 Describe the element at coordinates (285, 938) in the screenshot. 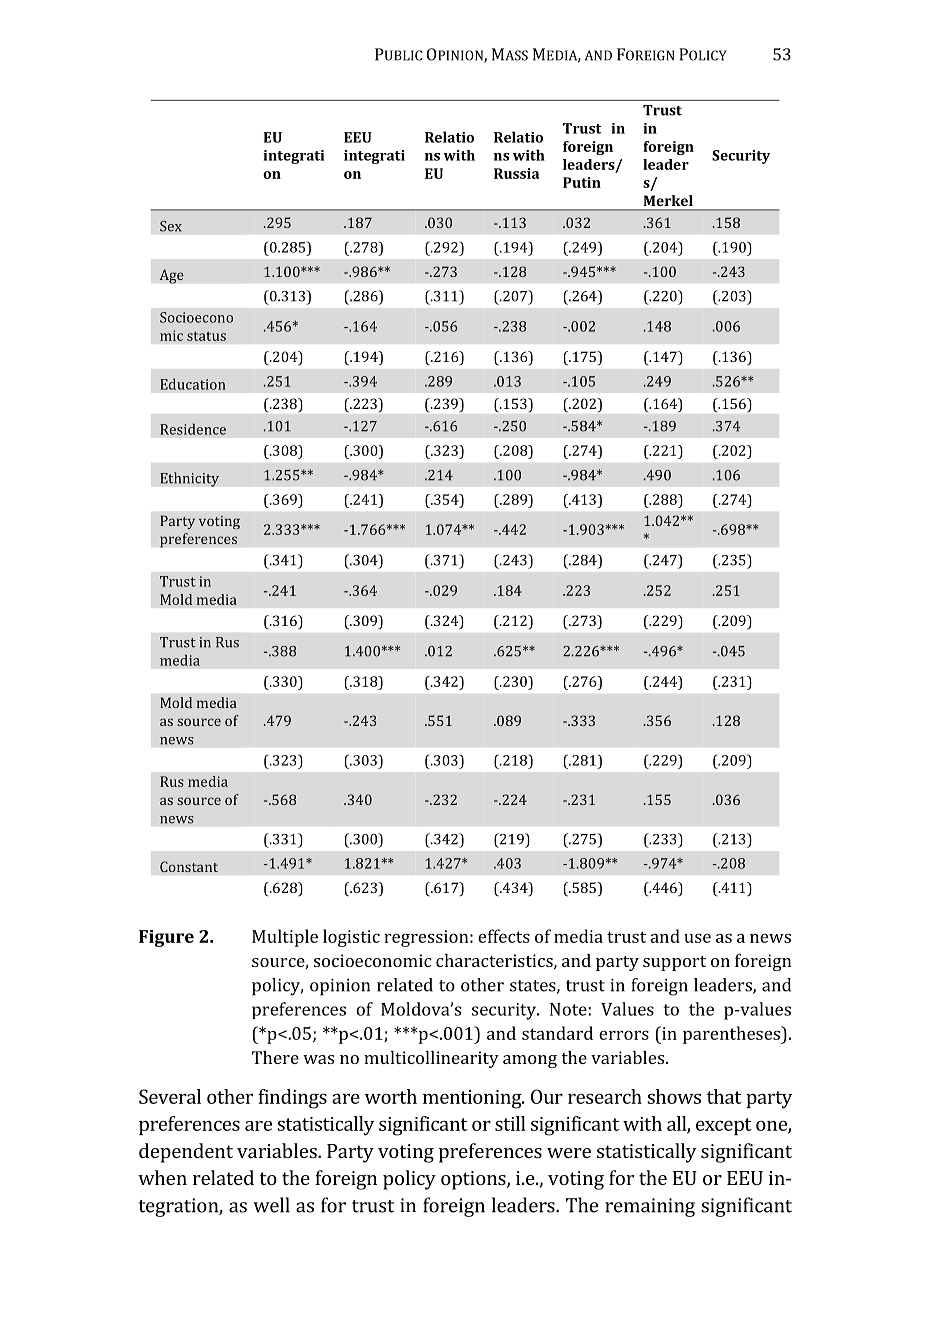

I see `Multiple` at that location.
